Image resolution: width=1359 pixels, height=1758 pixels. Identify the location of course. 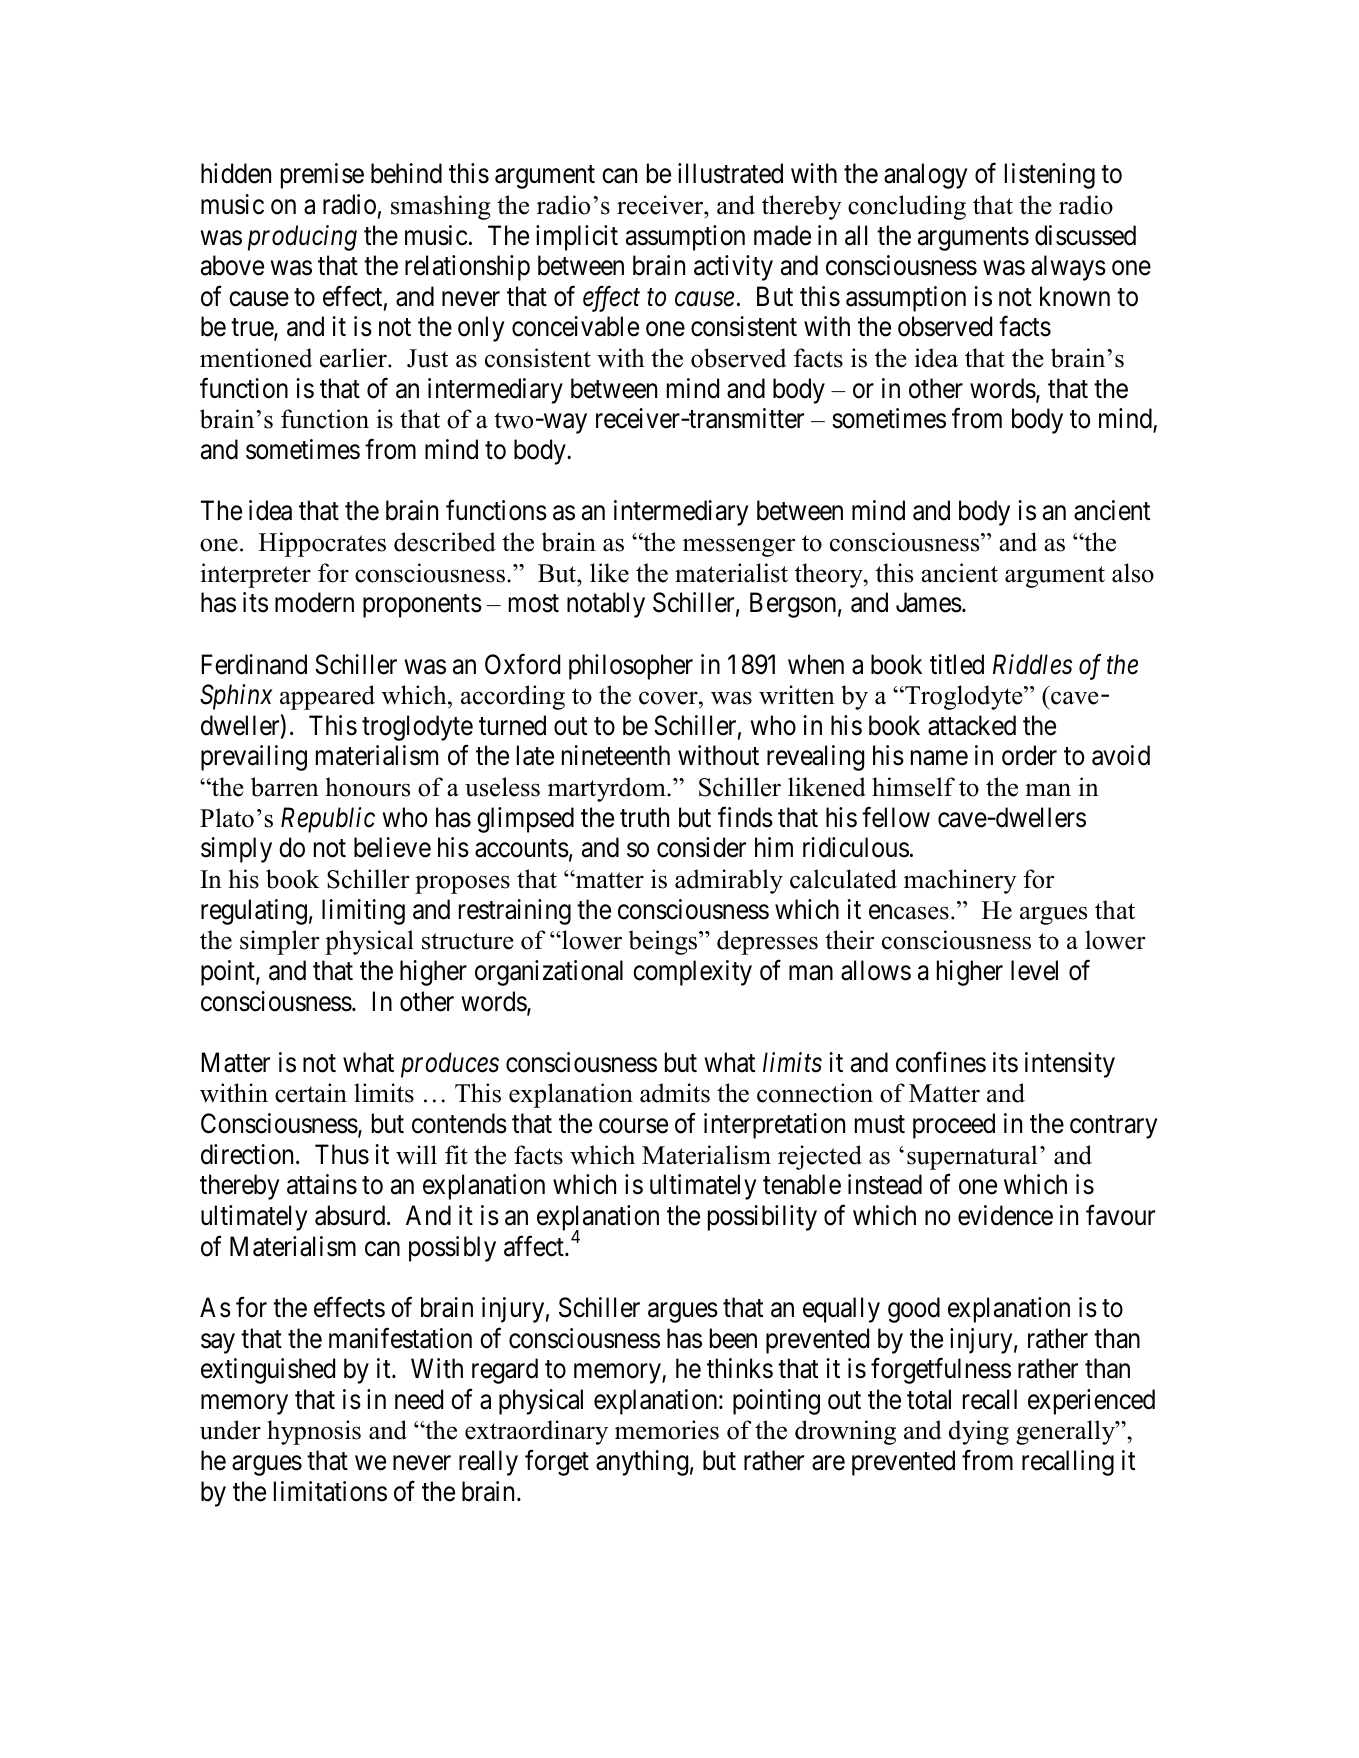
(633, 1126).
